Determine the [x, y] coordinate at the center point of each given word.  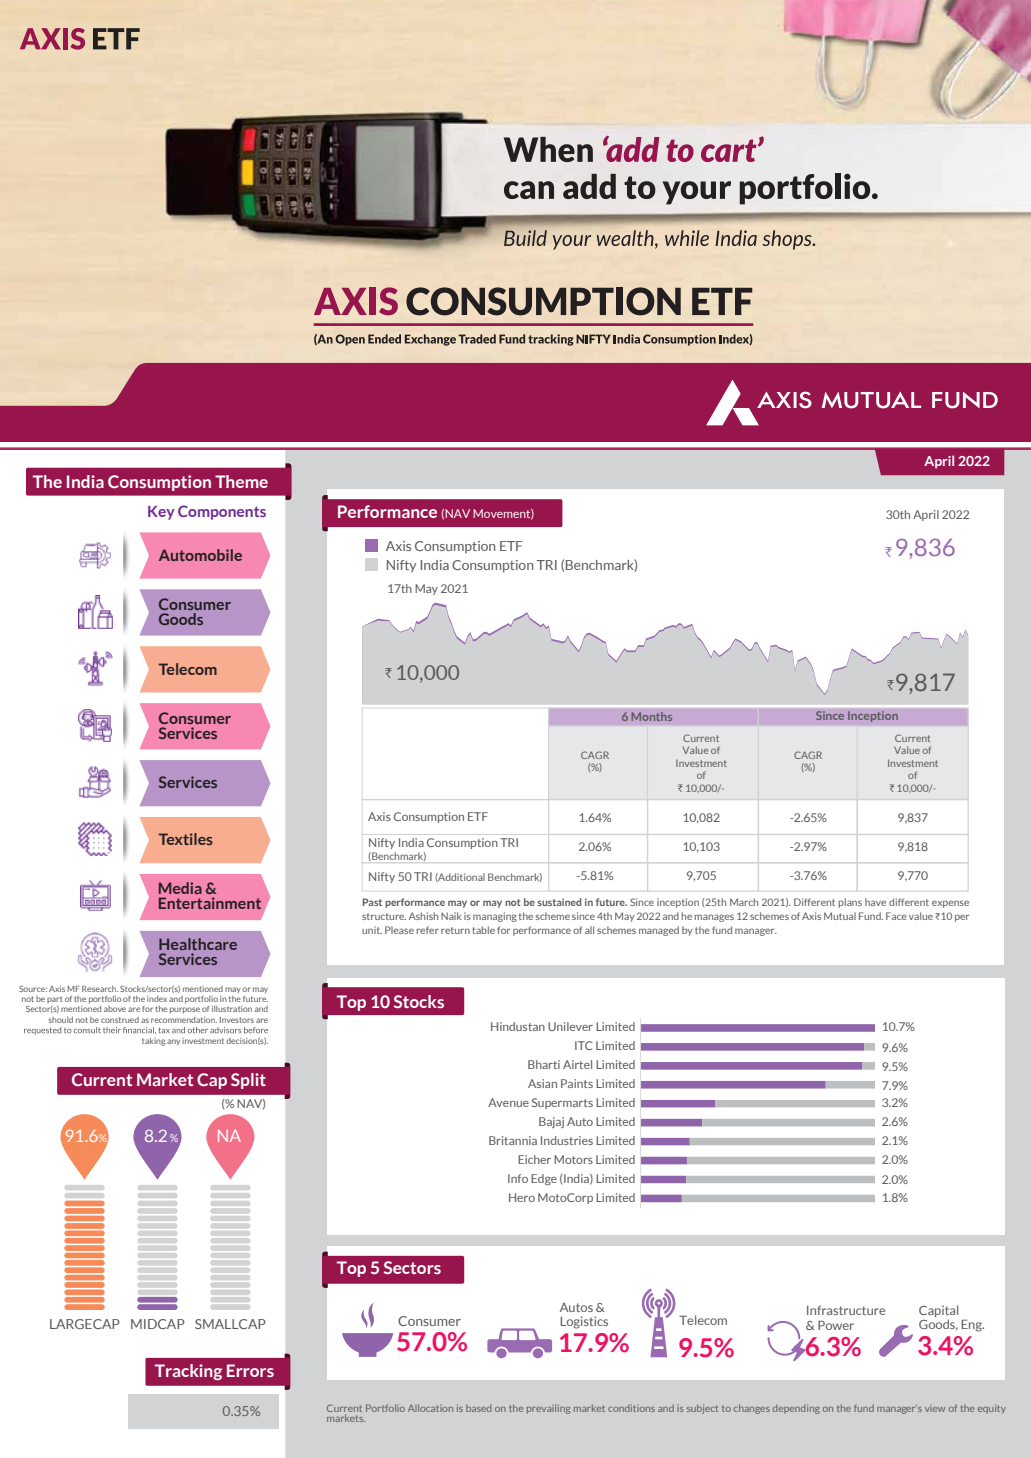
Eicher [534, 1159]
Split [248, 1081]
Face [896, 916]
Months [651, 716]
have [875, 902]
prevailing [548, 1409]
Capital [939, 1311]
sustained [559, 902]
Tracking [188, 1372]
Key [161, 513]
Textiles [186, 839]
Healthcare [198, 944]
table [483, 930]
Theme [241, 481]
